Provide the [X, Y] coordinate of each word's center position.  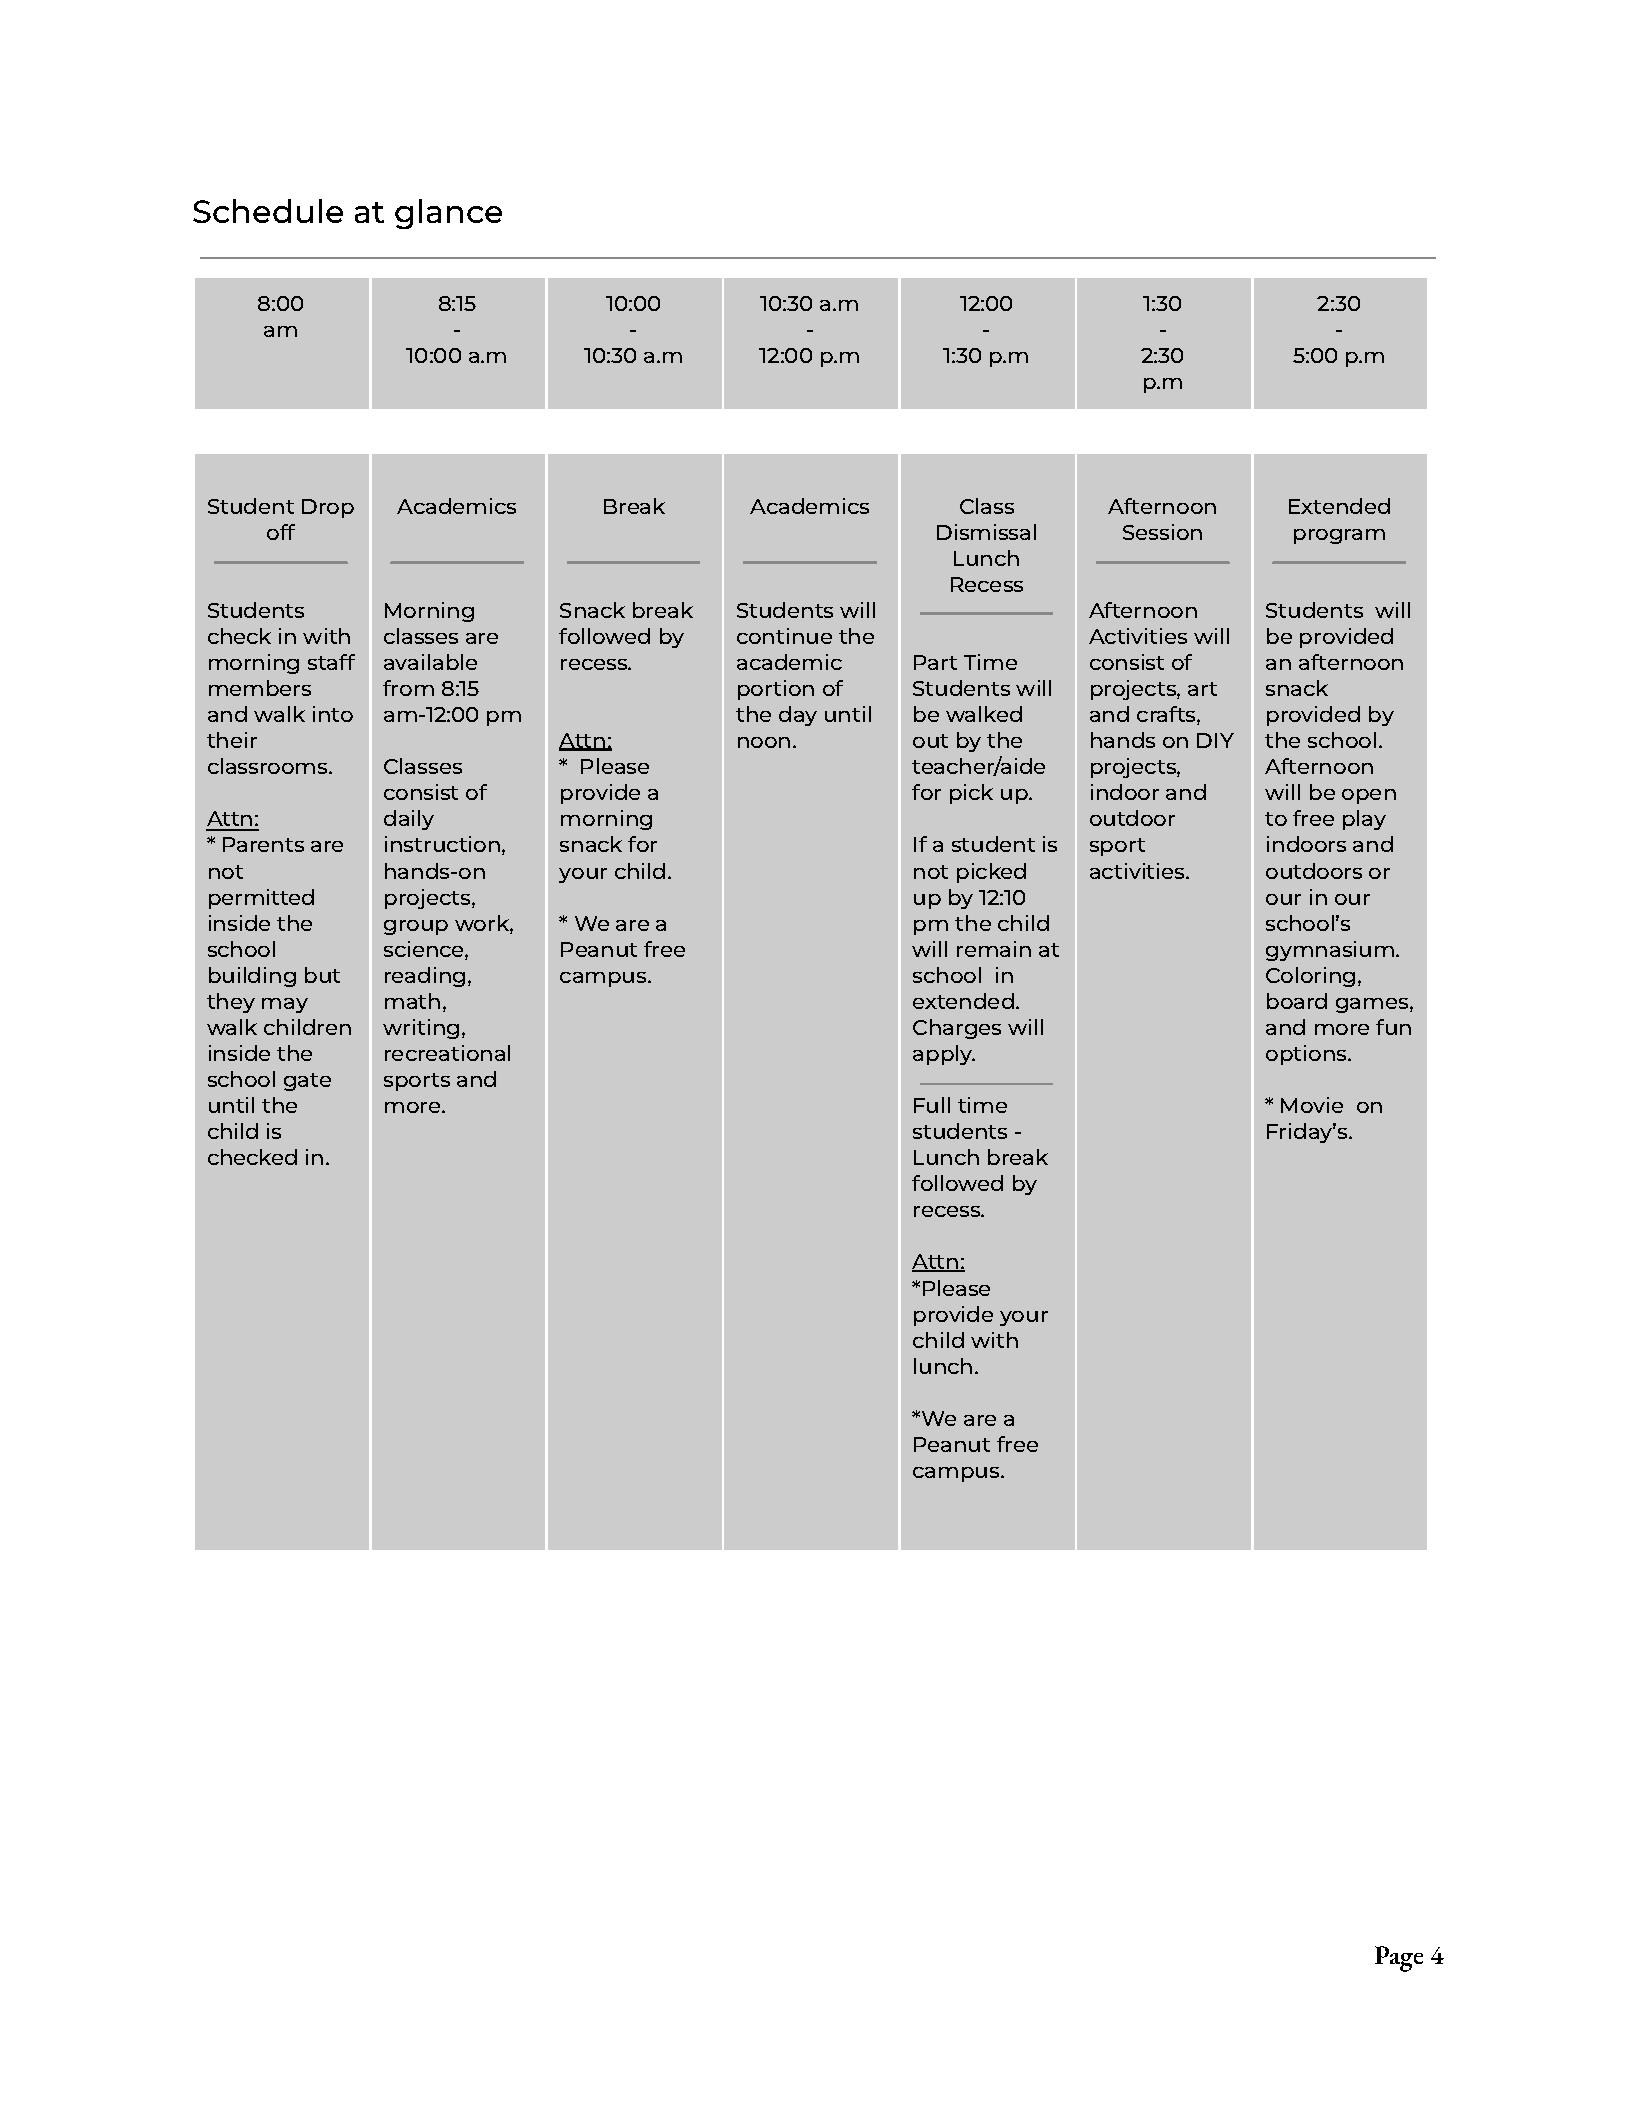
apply [944, 1055]
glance [448, 214]
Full [932, 1105]
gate [307, 1082]
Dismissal [986, 532]
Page [1399, 1959]
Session [1162, 532]
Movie [1312, 1105]
